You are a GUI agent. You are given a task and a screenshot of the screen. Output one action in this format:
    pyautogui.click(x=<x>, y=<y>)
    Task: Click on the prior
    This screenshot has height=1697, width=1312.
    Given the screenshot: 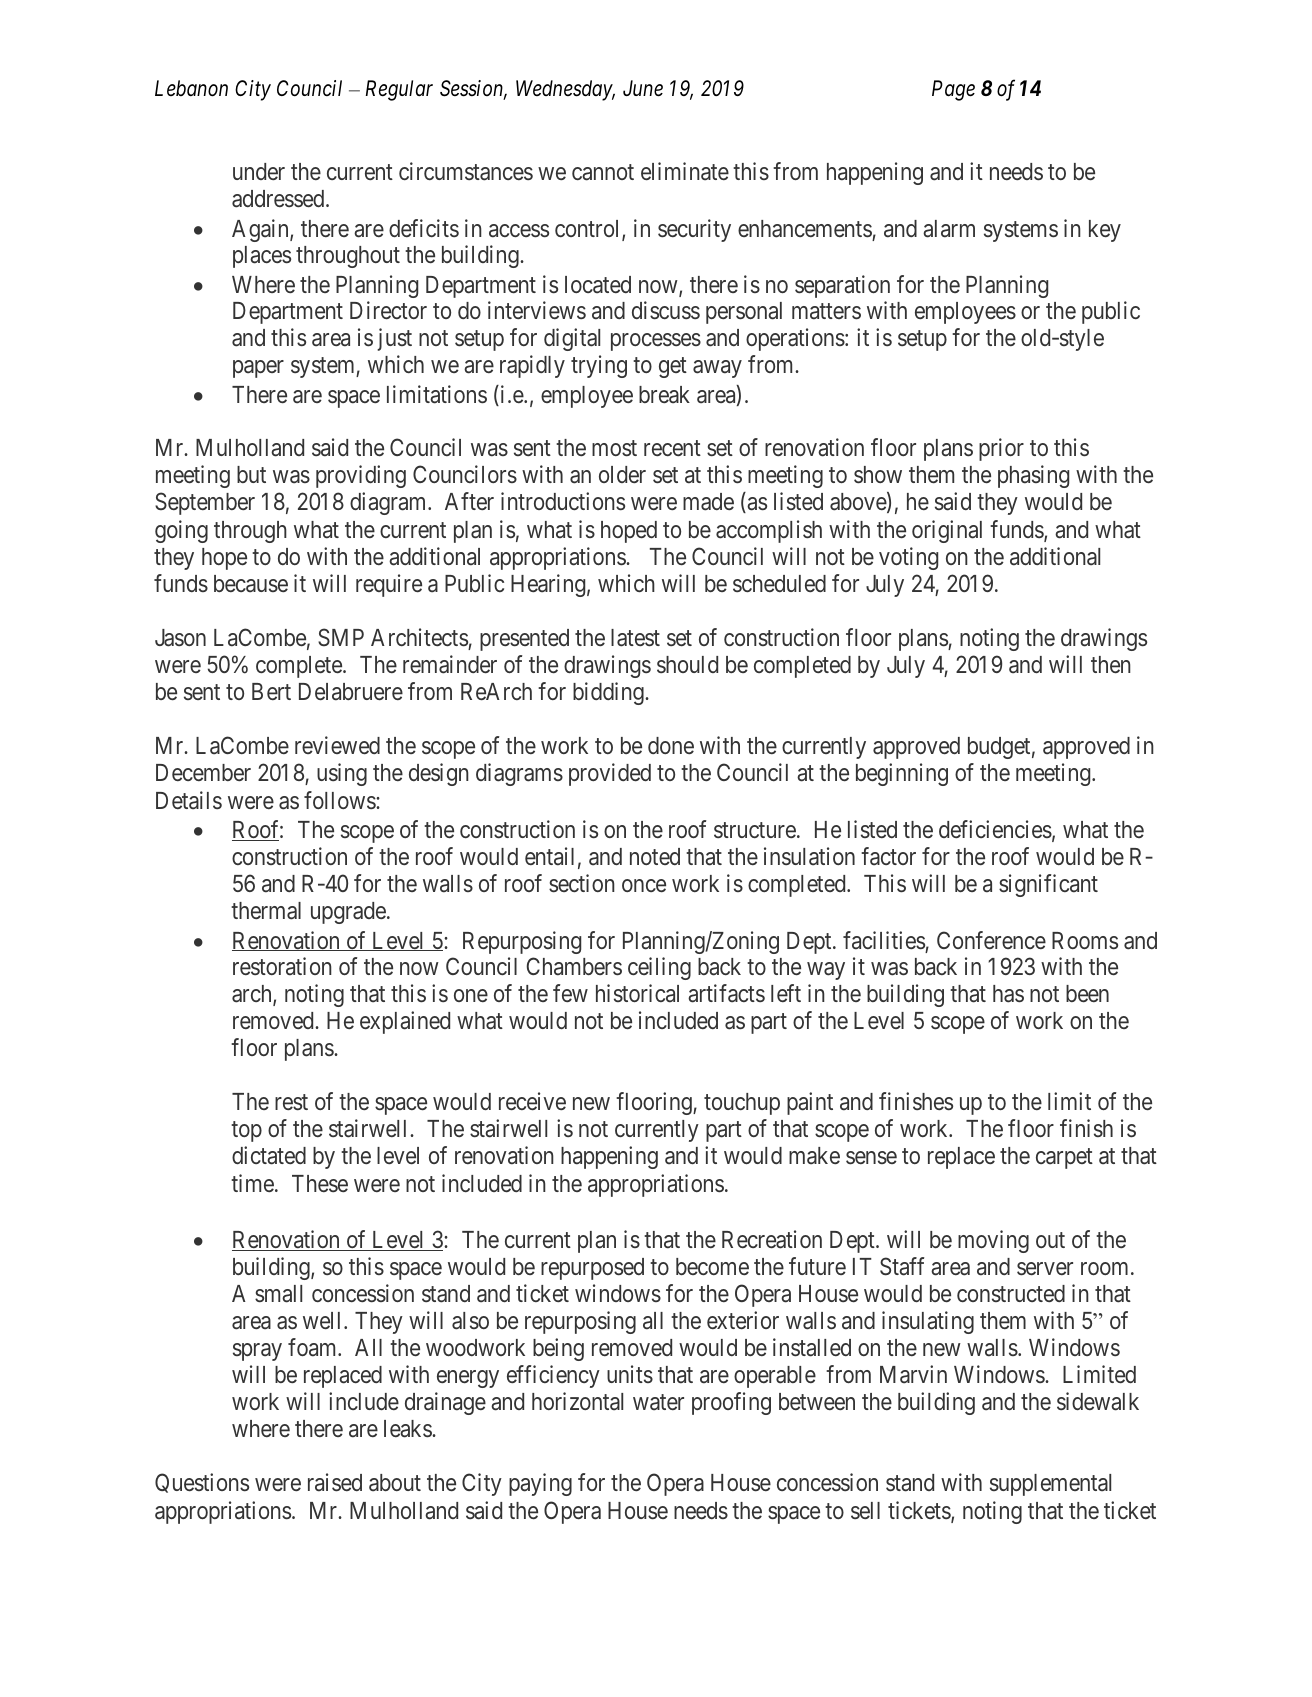 What is the action you would take?
    pyautogui.click(x=1001, y=449)
